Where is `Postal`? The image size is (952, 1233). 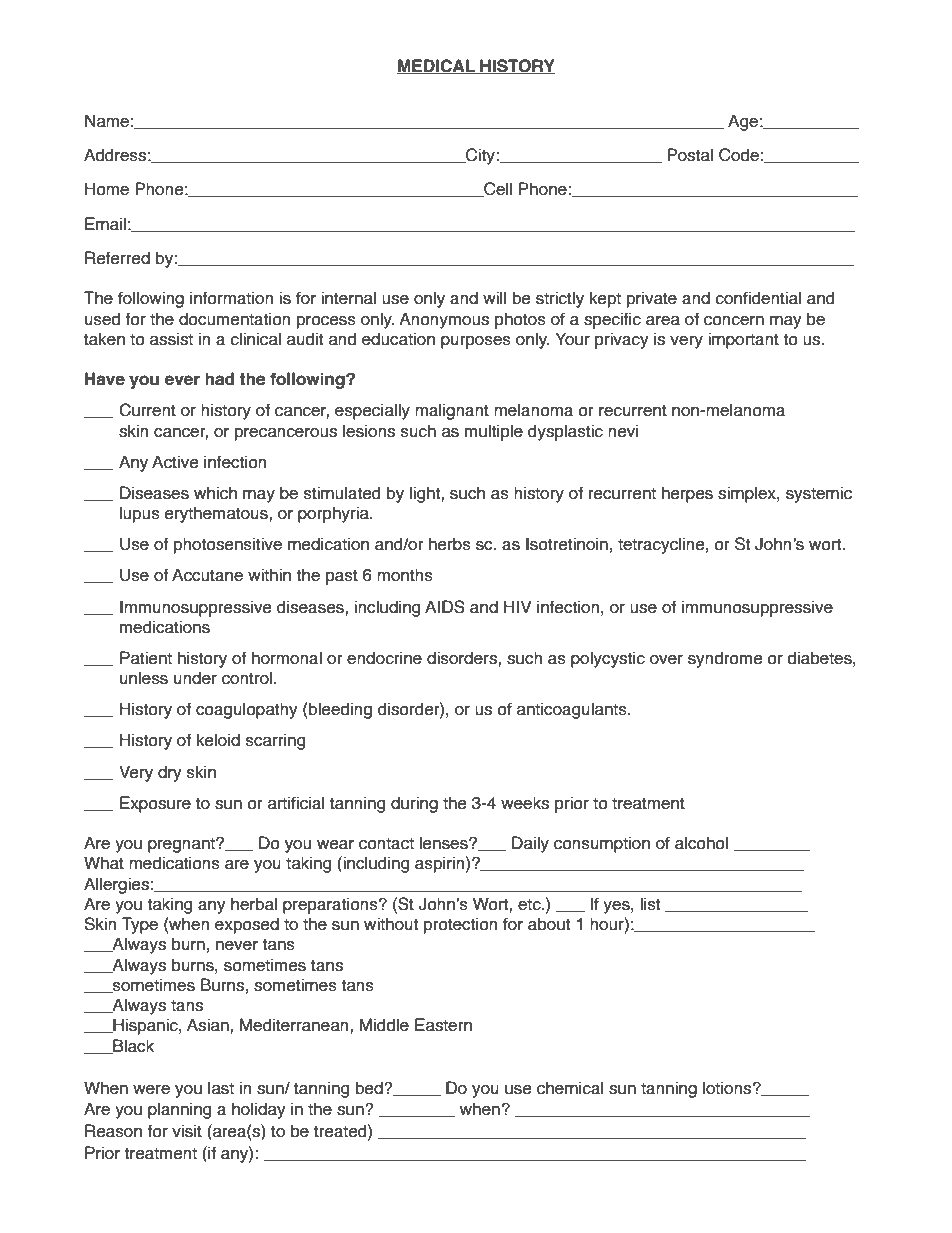 Postal is located at coordinates (690, 155).
